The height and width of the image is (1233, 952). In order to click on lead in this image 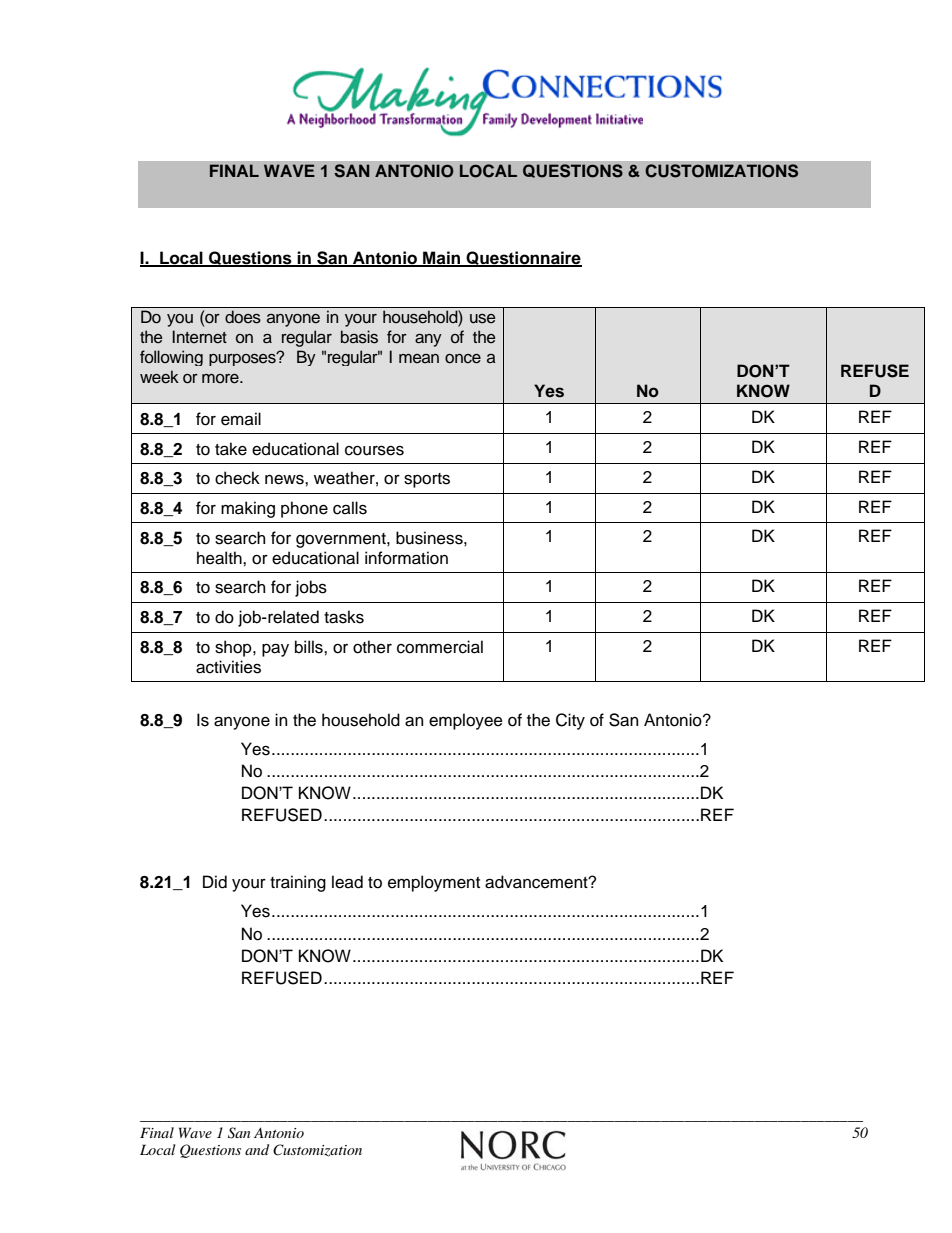, I will do `click(347, 882)`.
